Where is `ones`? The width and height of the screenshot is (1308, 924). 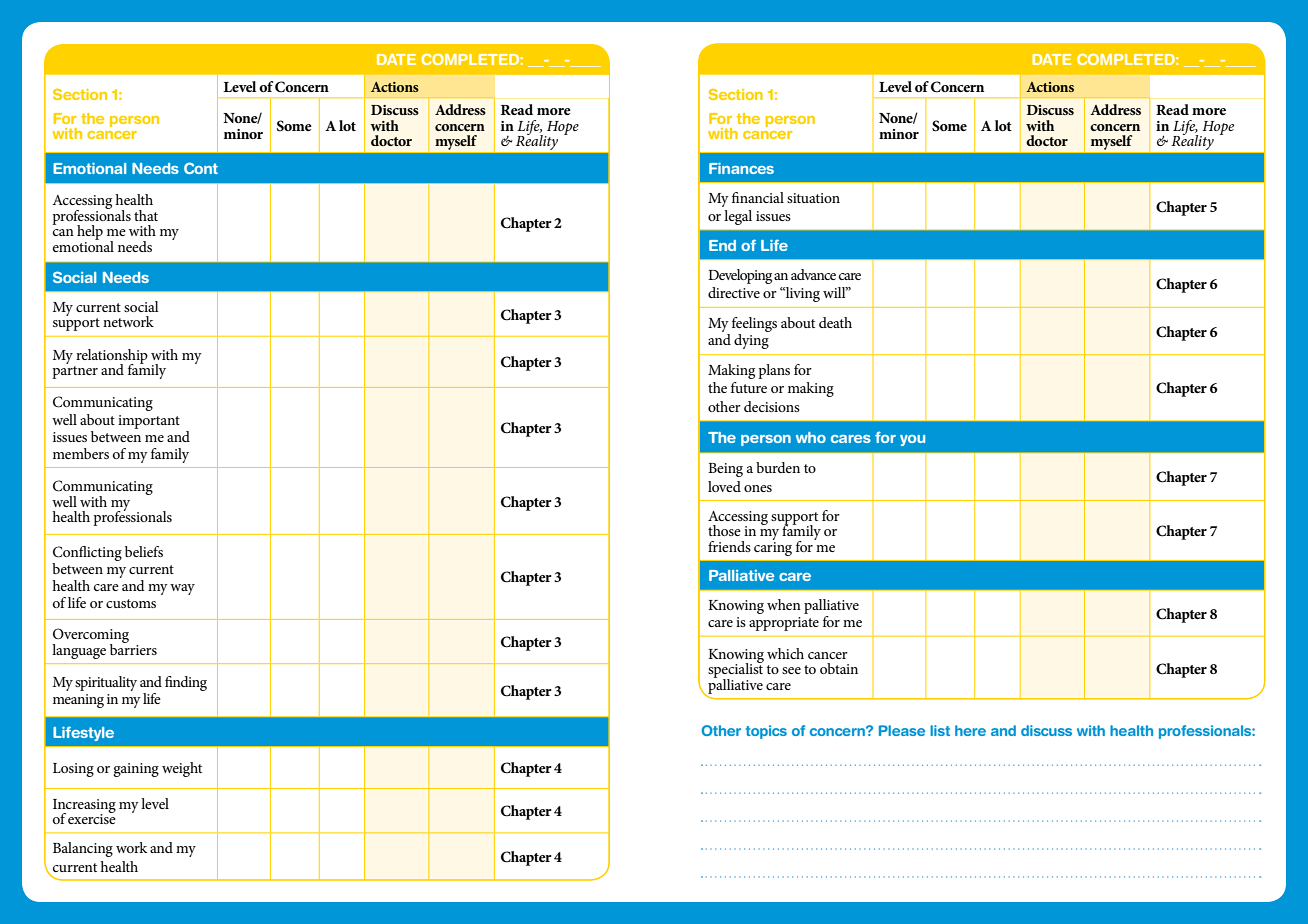
ones is located at coordinates (758, 488).
